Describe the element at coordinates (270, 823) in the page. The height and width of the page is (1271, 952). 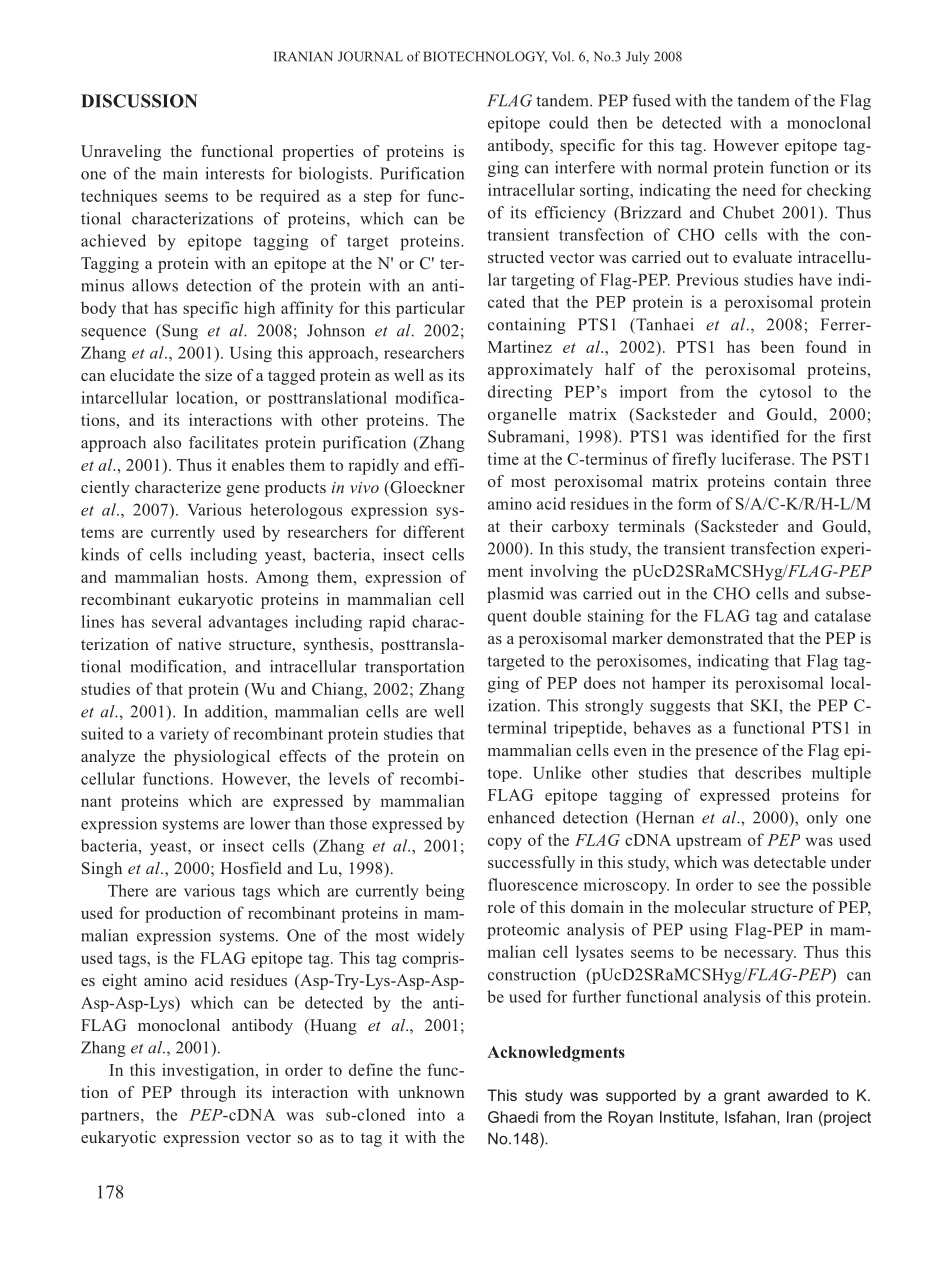
I see `lower` at that location.
